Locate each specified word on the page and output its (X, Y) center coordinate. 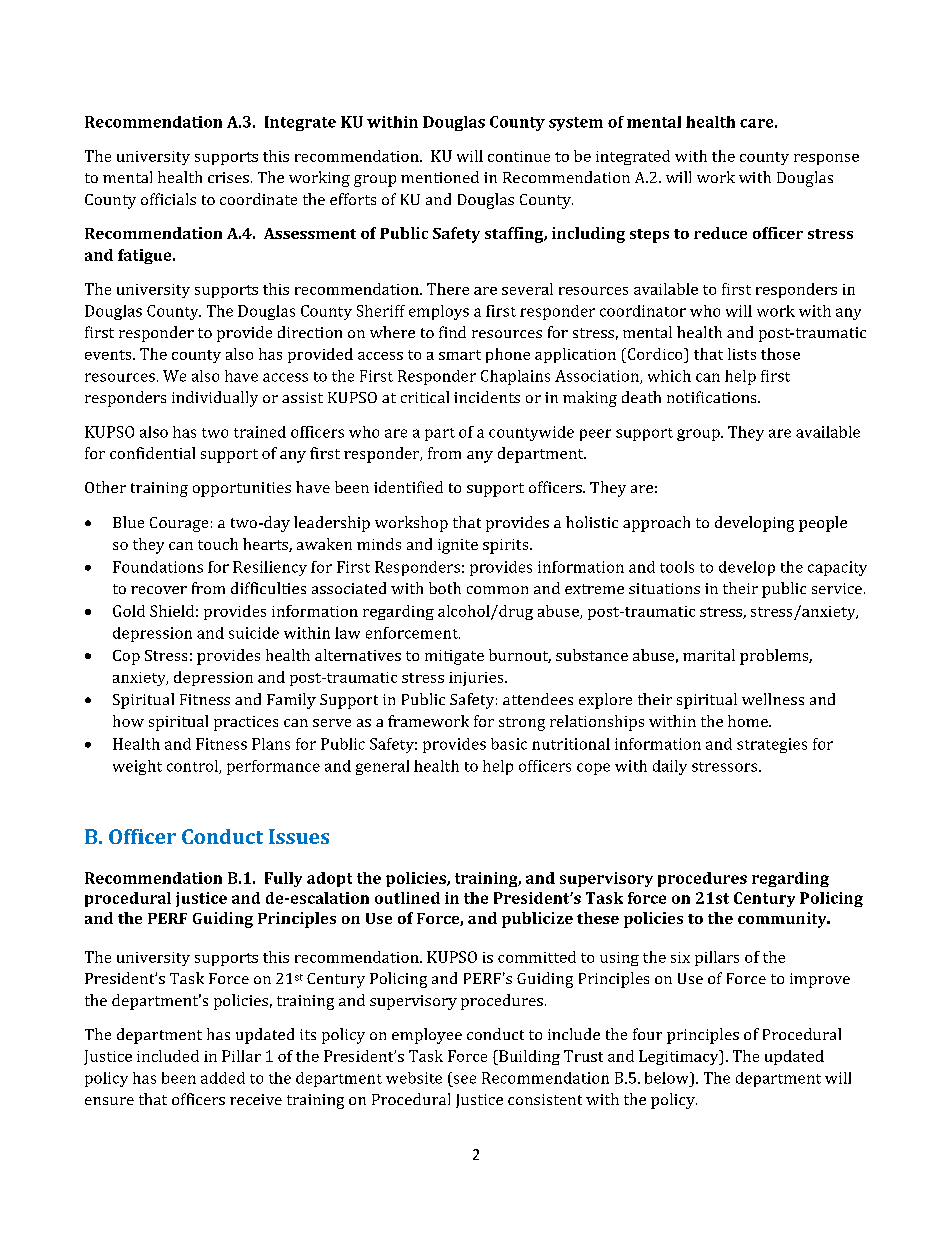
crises (228, 177)
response (826, 159)
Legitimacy (680, 1057)
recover (159, 590)
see (465, 1079)
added (223, 1078)
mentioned (440, 177)
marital (709, 655)
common (497, 590)
